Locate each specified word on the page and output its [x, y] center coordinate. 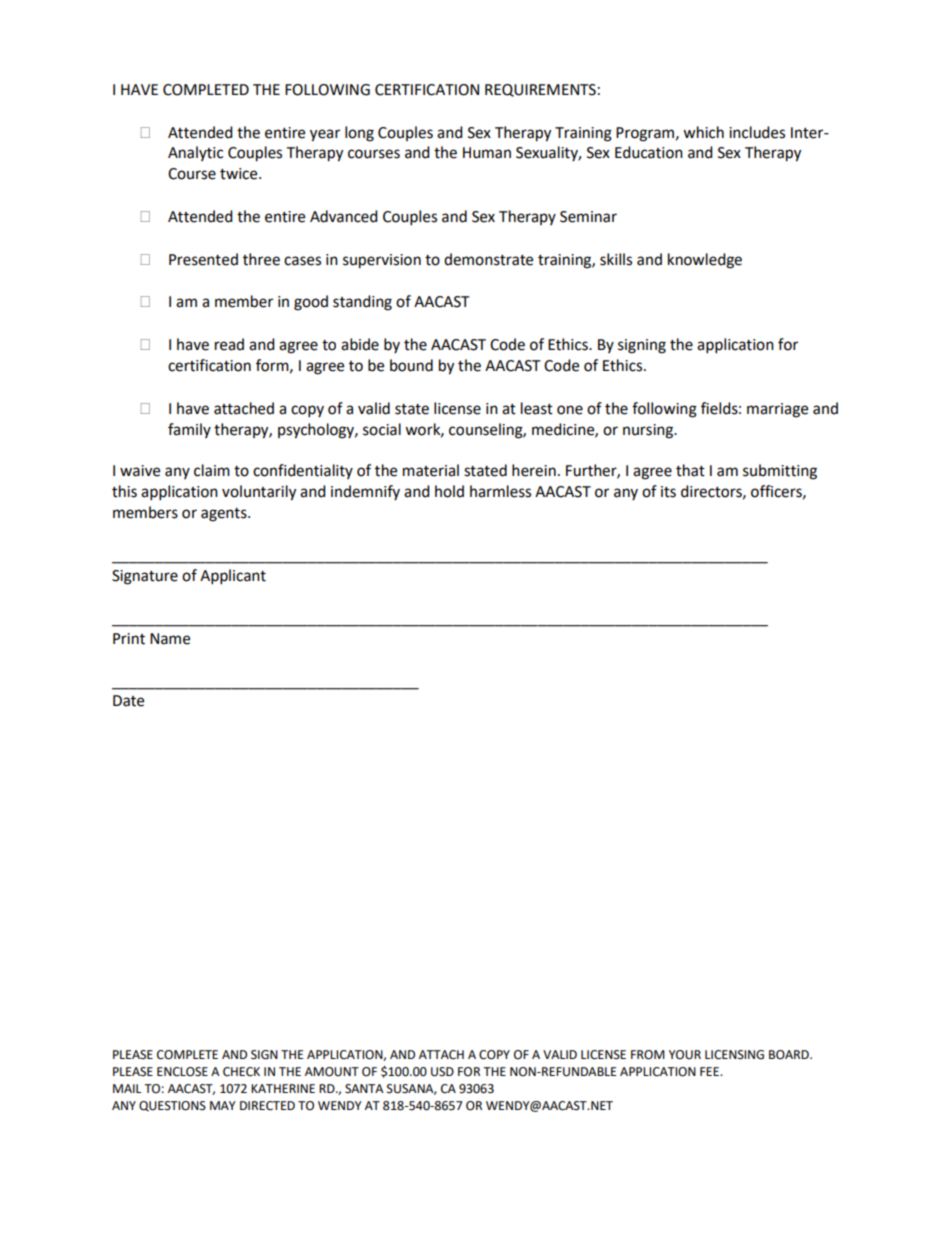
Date [128, 701]
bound [411, 365]
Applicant [233, 577]
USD [442, 1072]
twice [240, 174]
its [668, 492]
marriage [777, 410]
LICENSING [734, 1055]
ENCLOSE [182, 1072]
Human [487, 153]
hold [449, 491]
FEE [710, 1071]
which [703, 132]
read [229, 344]
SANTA [364, 1089]
